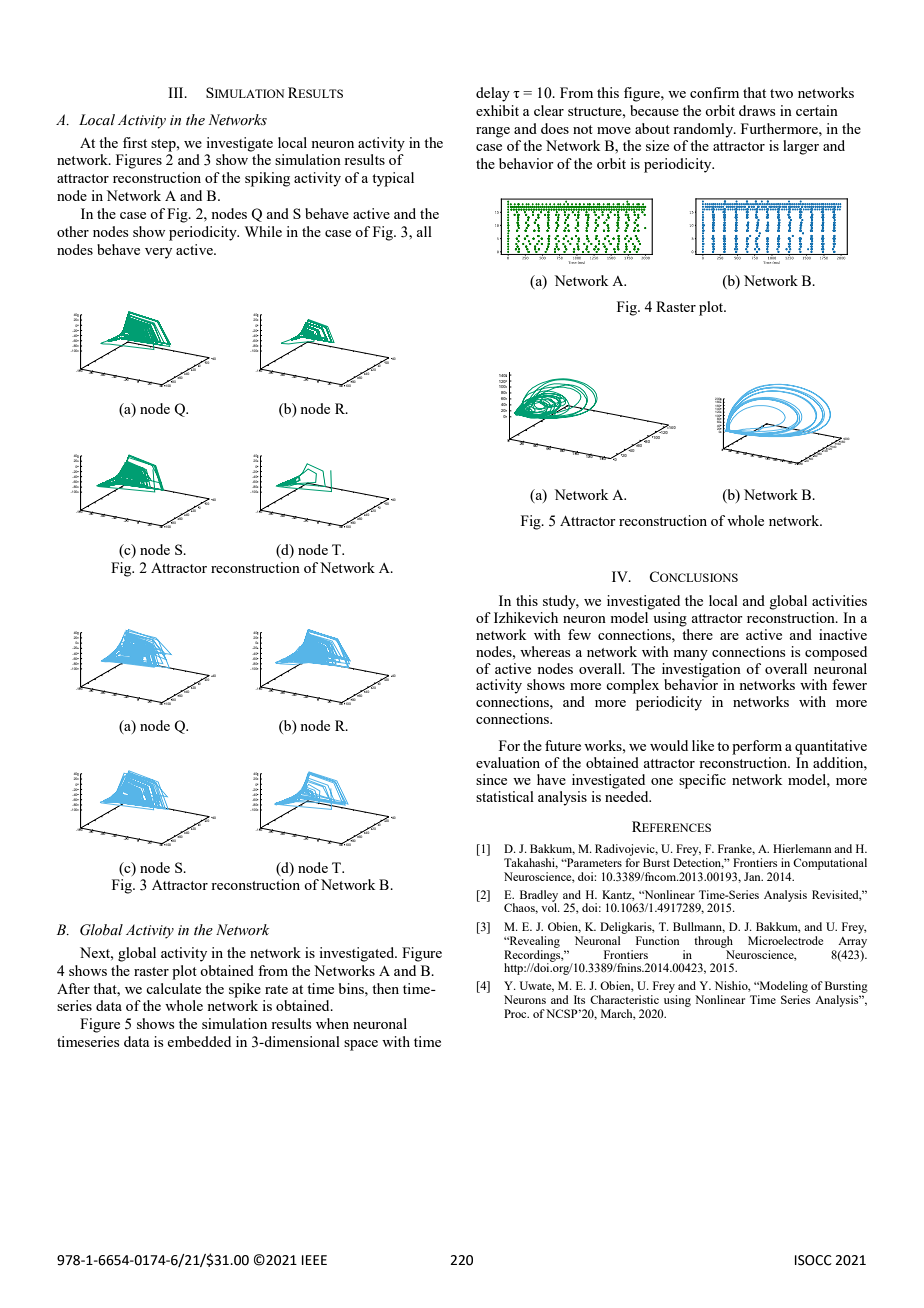  I want to click on draws, so click(757, 110).
